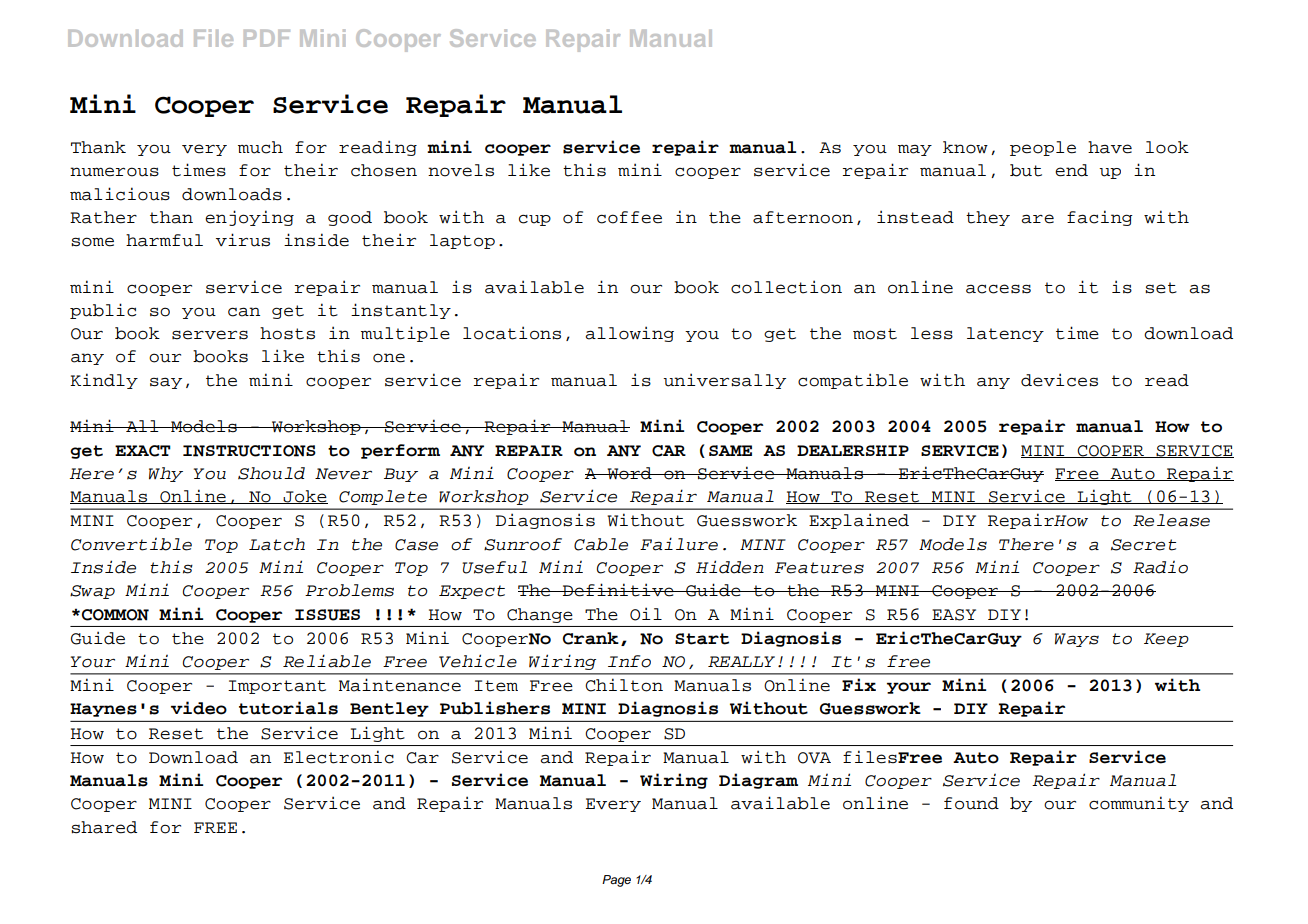 Image resolution: width=1308 pixels, height=924 pixels. Describe the element at coordinates (616, 881) in the page. I see `Page` at that location.
